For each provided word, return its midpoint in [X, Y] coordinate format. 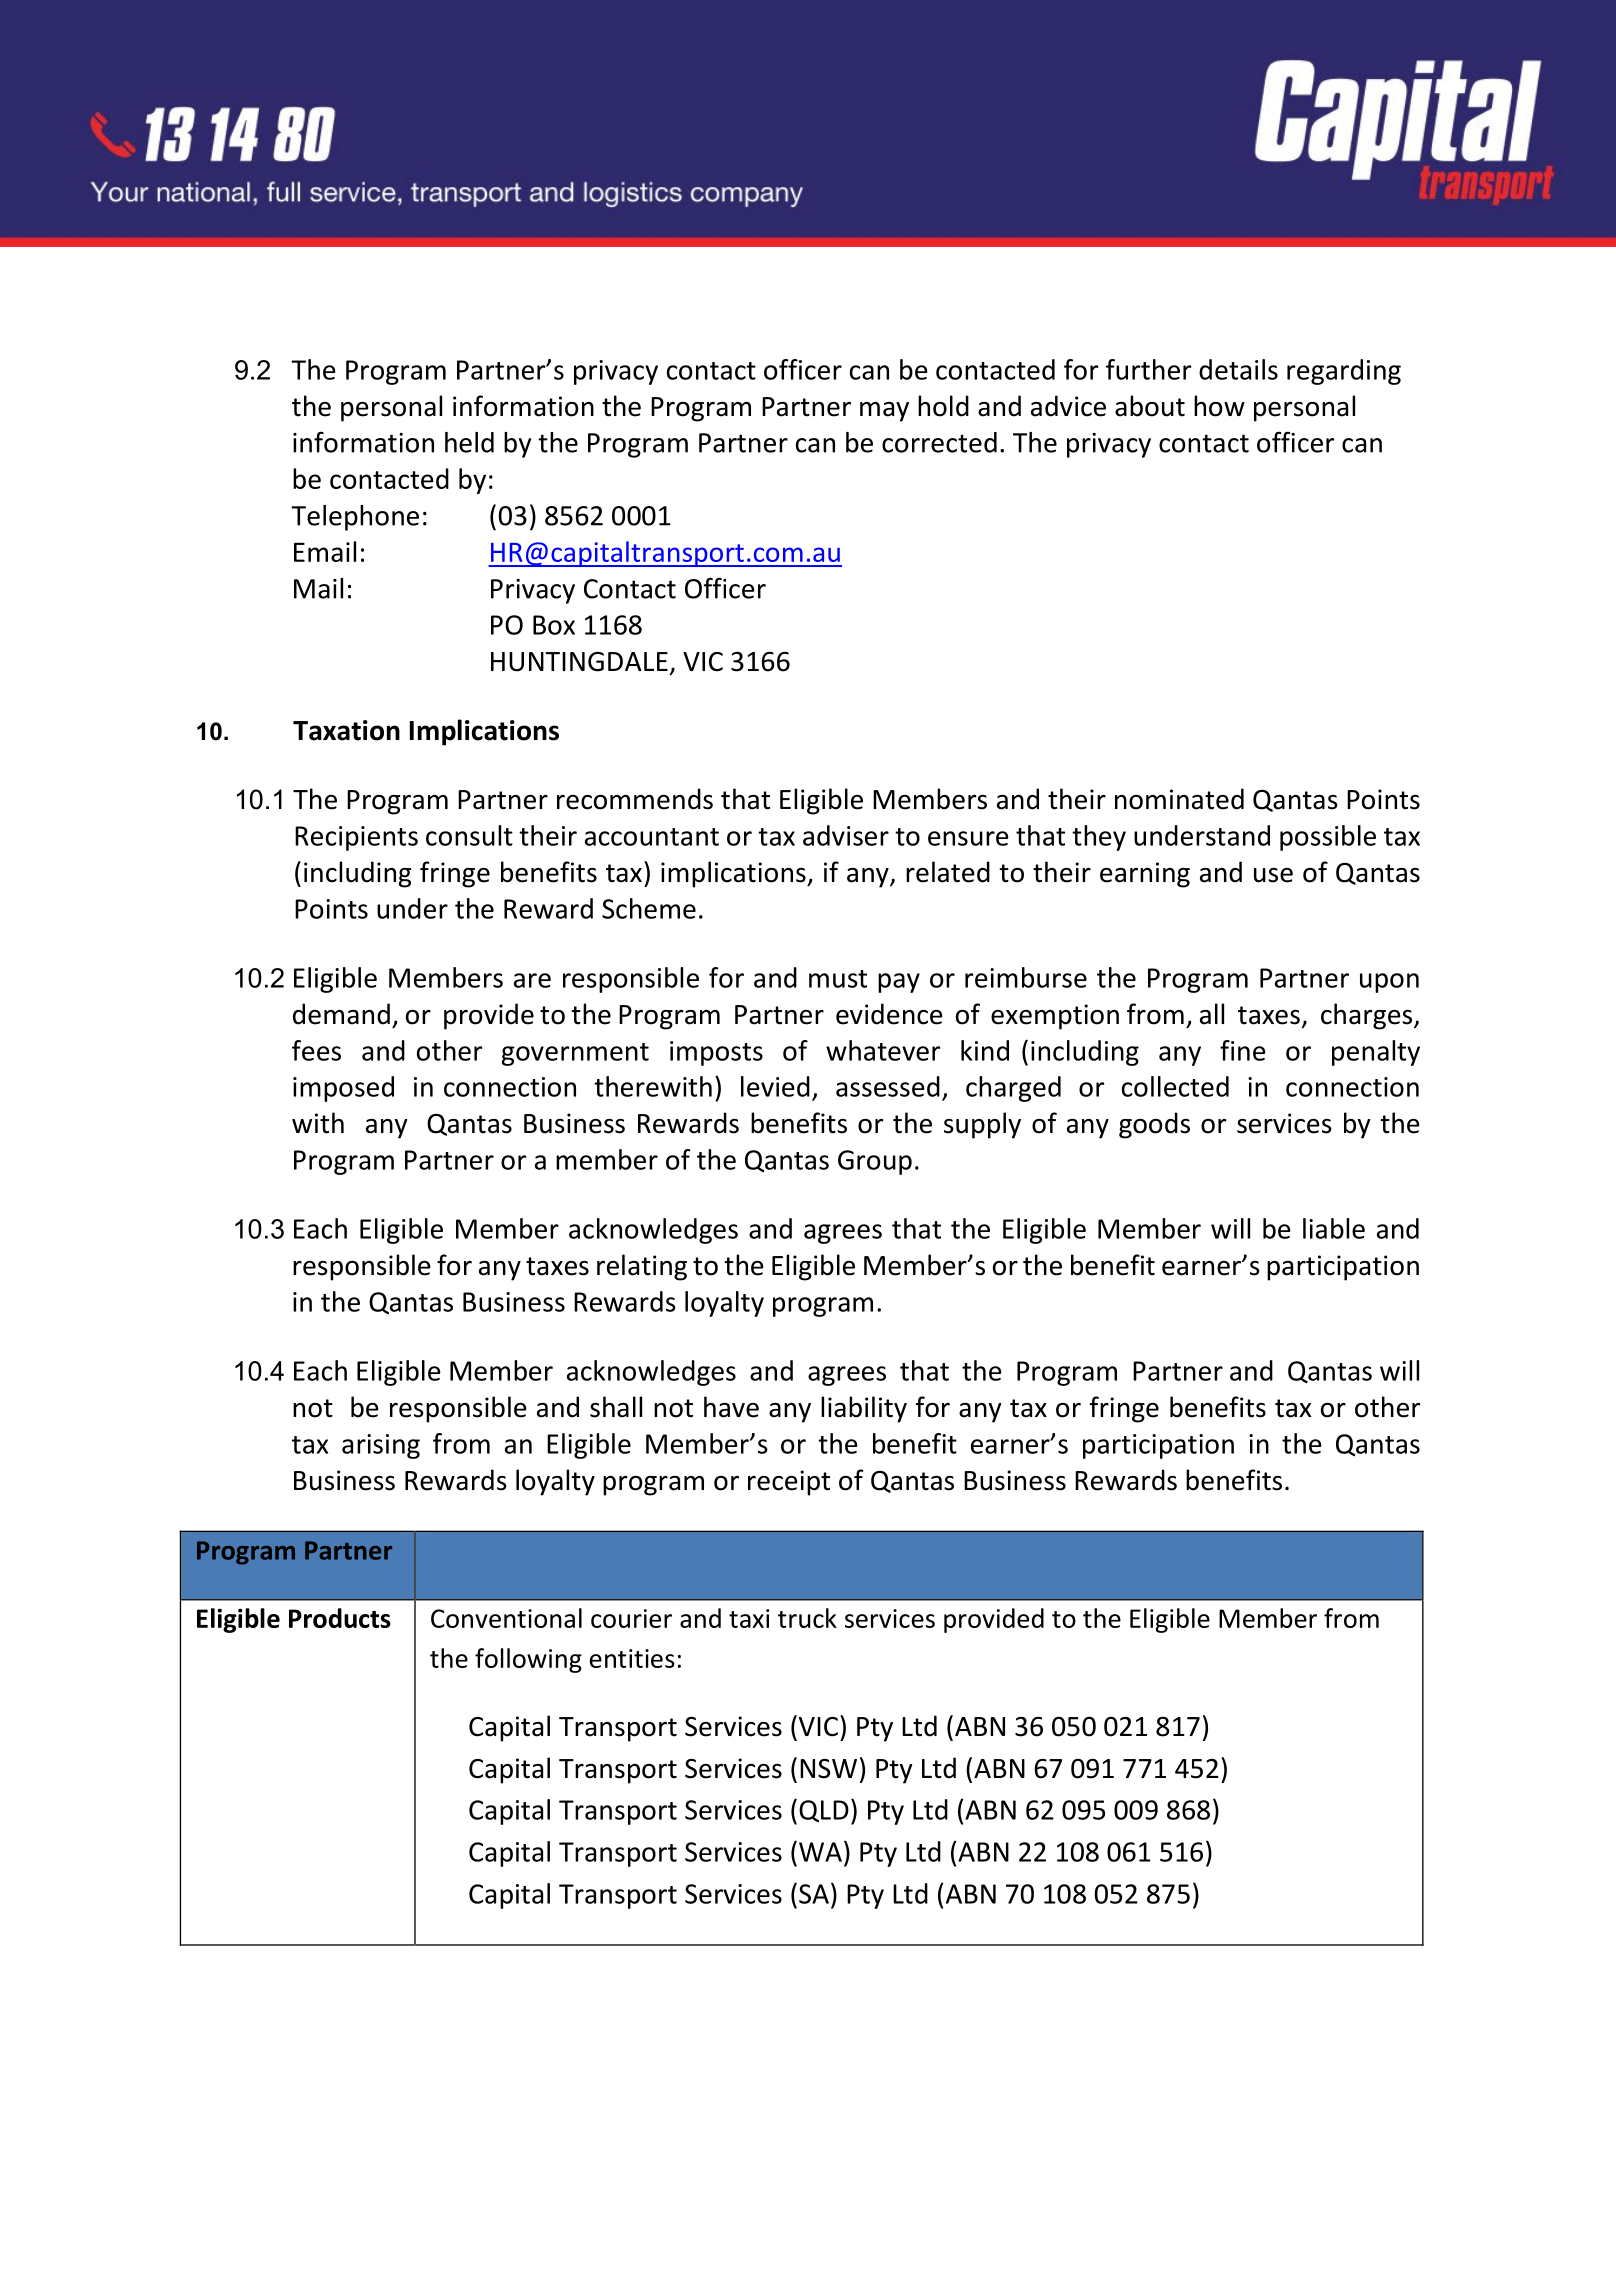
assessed [888, 1086]
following [528, 1660]
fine [1243, 1050]
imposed [343, 1089]
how [1219, 406]
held [469, 442]
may [884, 412]
